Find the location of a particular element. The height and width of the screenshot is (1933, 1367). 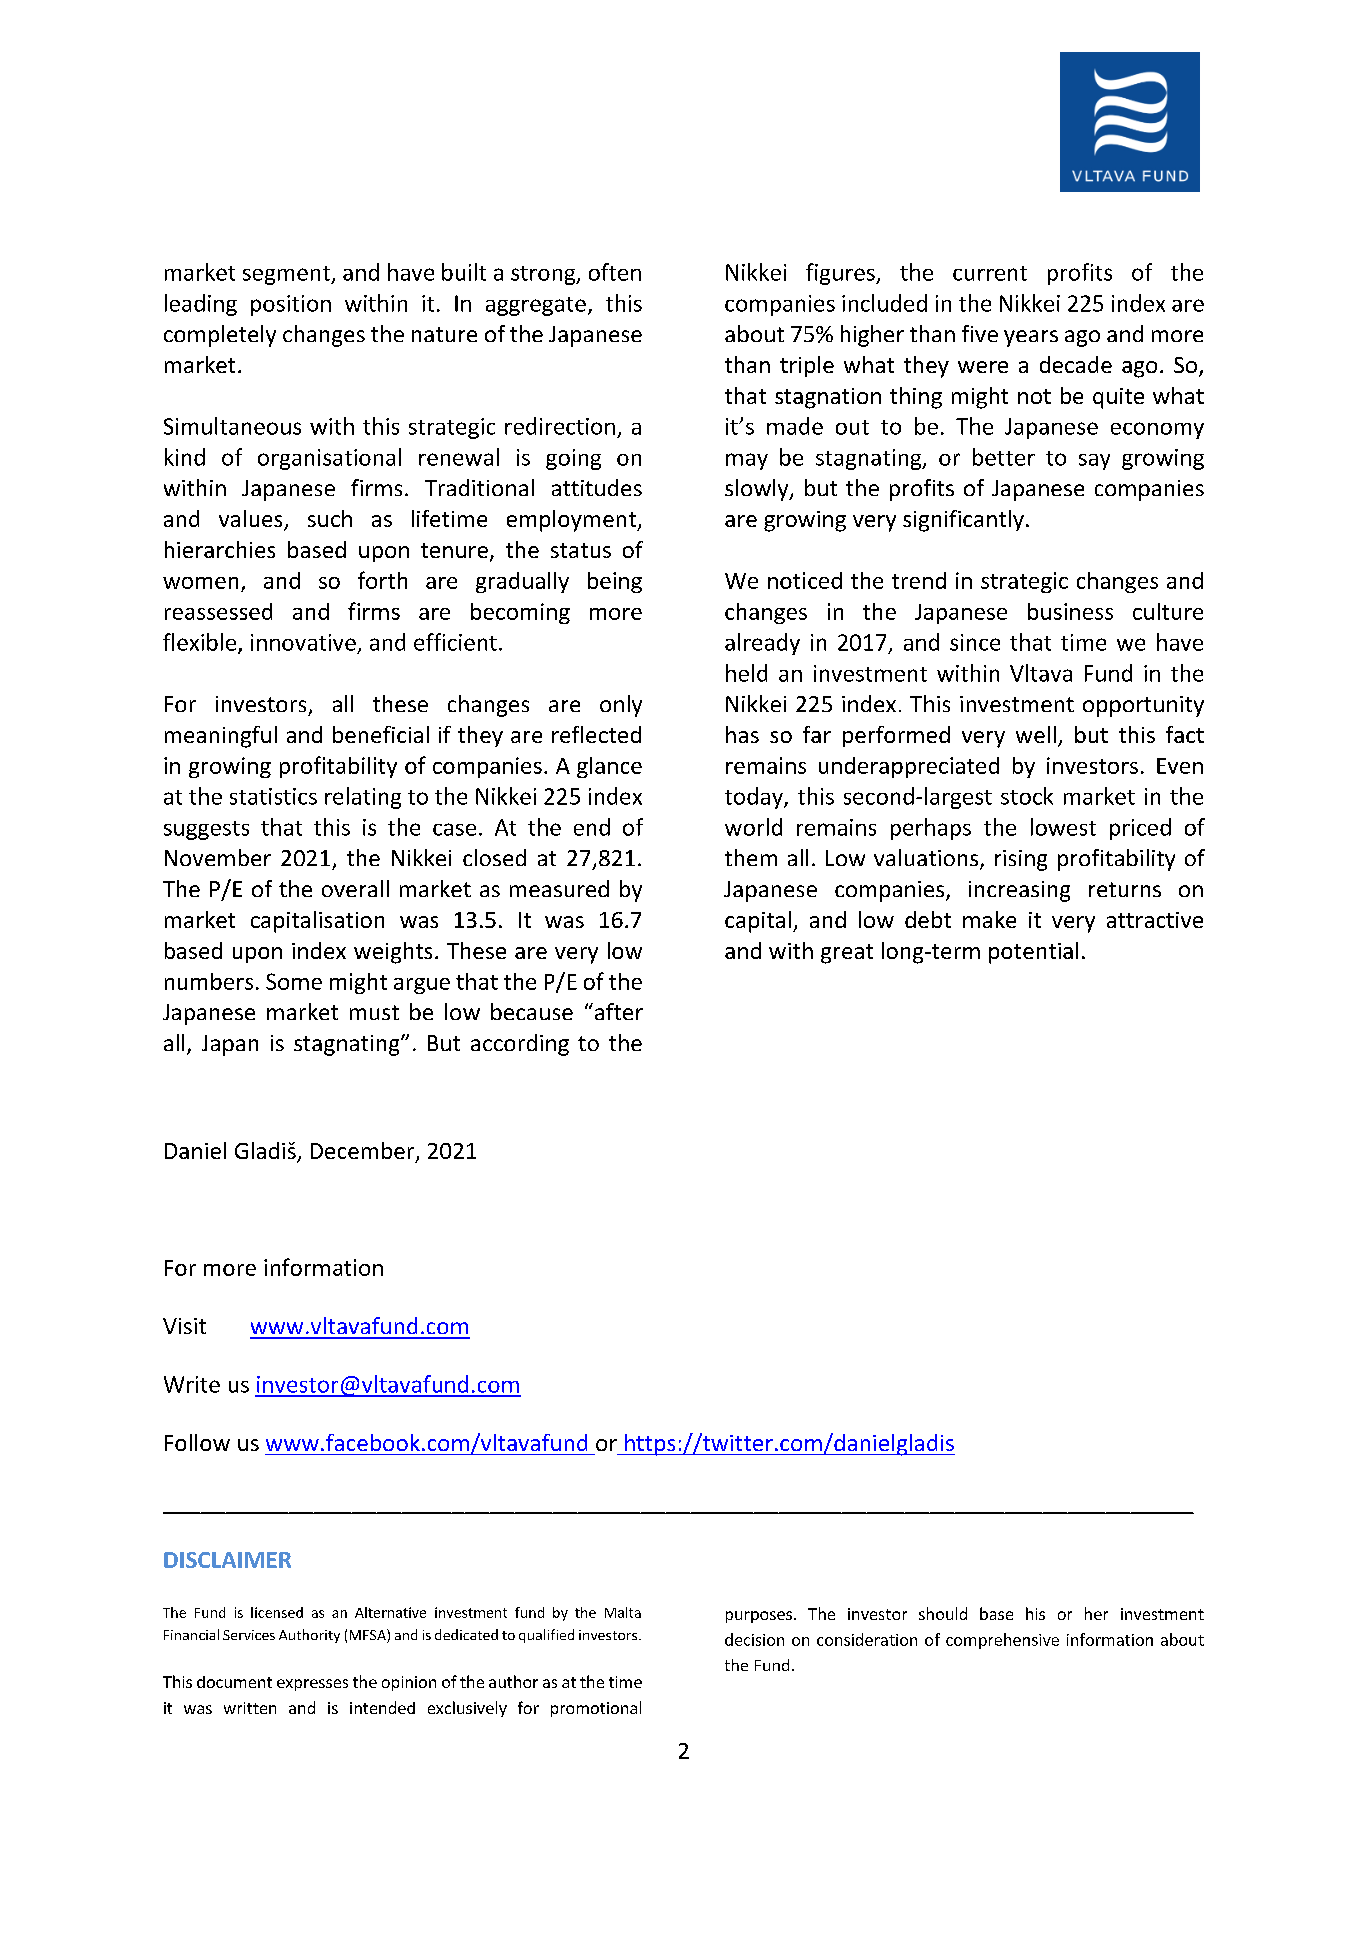

potential is located at coordinates (1033, 953).
